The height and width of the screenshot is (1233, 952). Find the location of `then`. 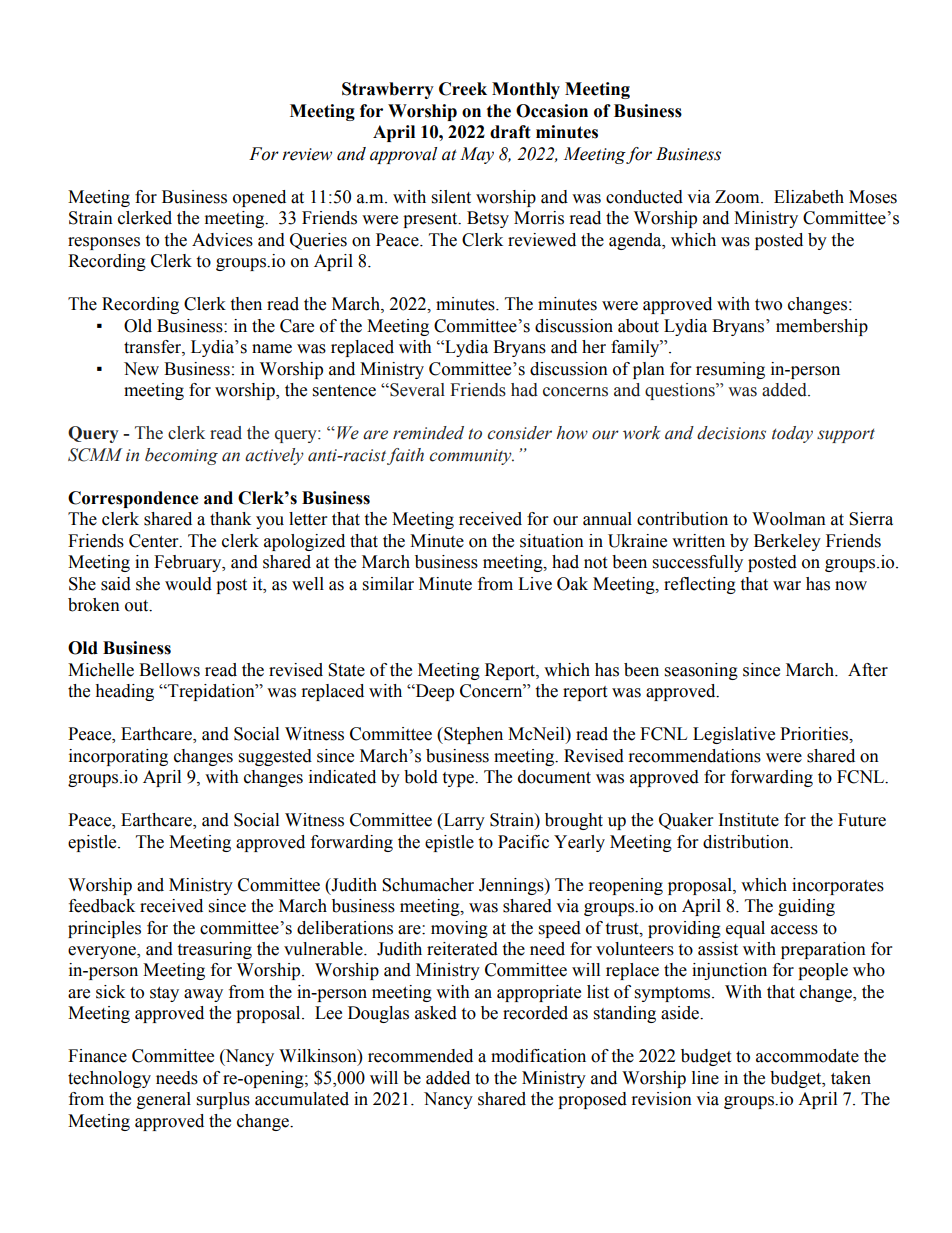

then is located at coordinates (246, 304).
